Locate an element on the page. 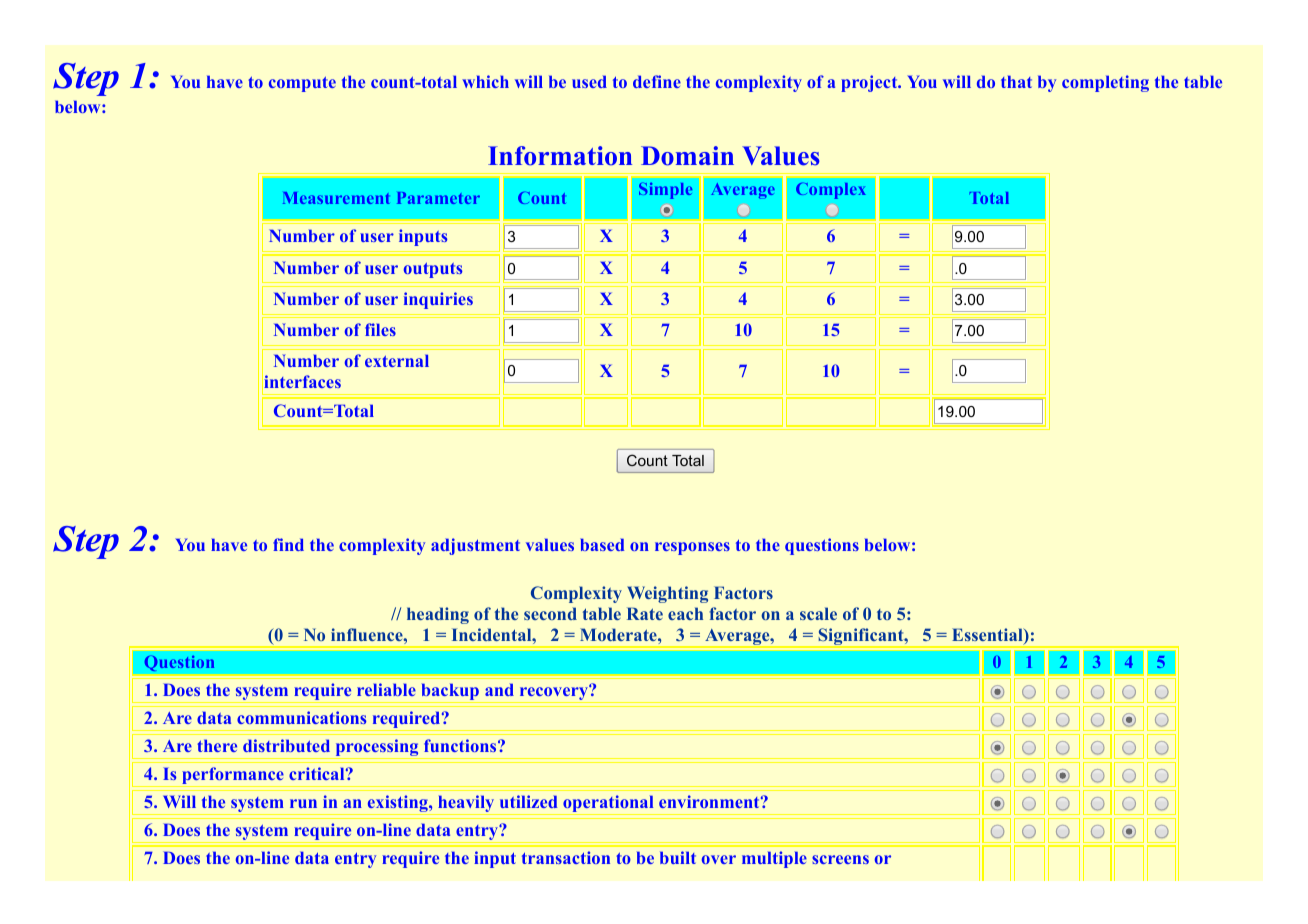  run is located at coordinates (303, 803).
